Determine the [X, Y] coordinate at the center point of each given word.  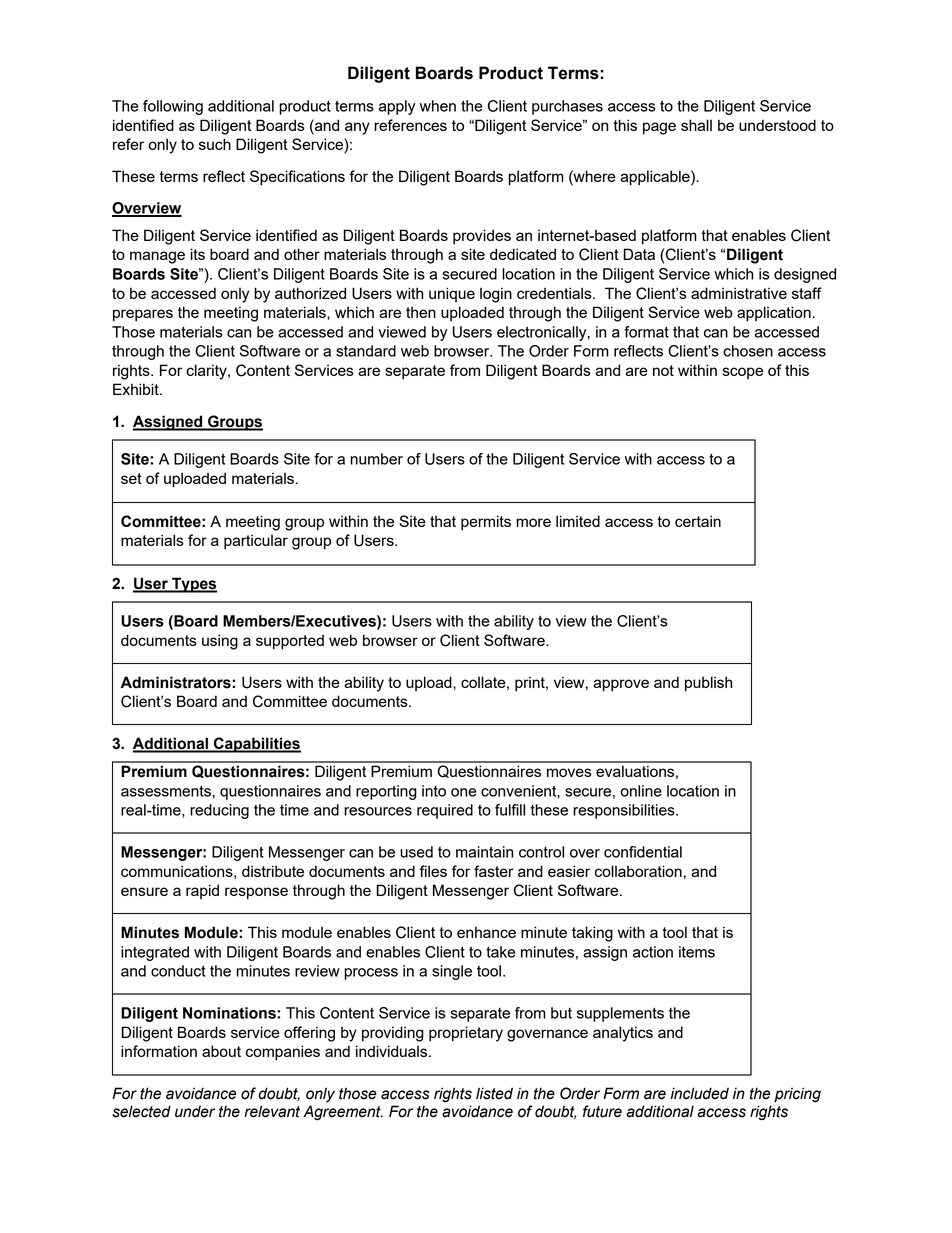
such [215, 144]
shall [696, 125]
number [376, 459]
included [700, 1093]
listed [494, 1093]
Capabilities [256, 745]
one [464, 792]
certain [698, 521]
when [438, 106]
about [221, 1051]
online [641, 791]
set [131, 478]
